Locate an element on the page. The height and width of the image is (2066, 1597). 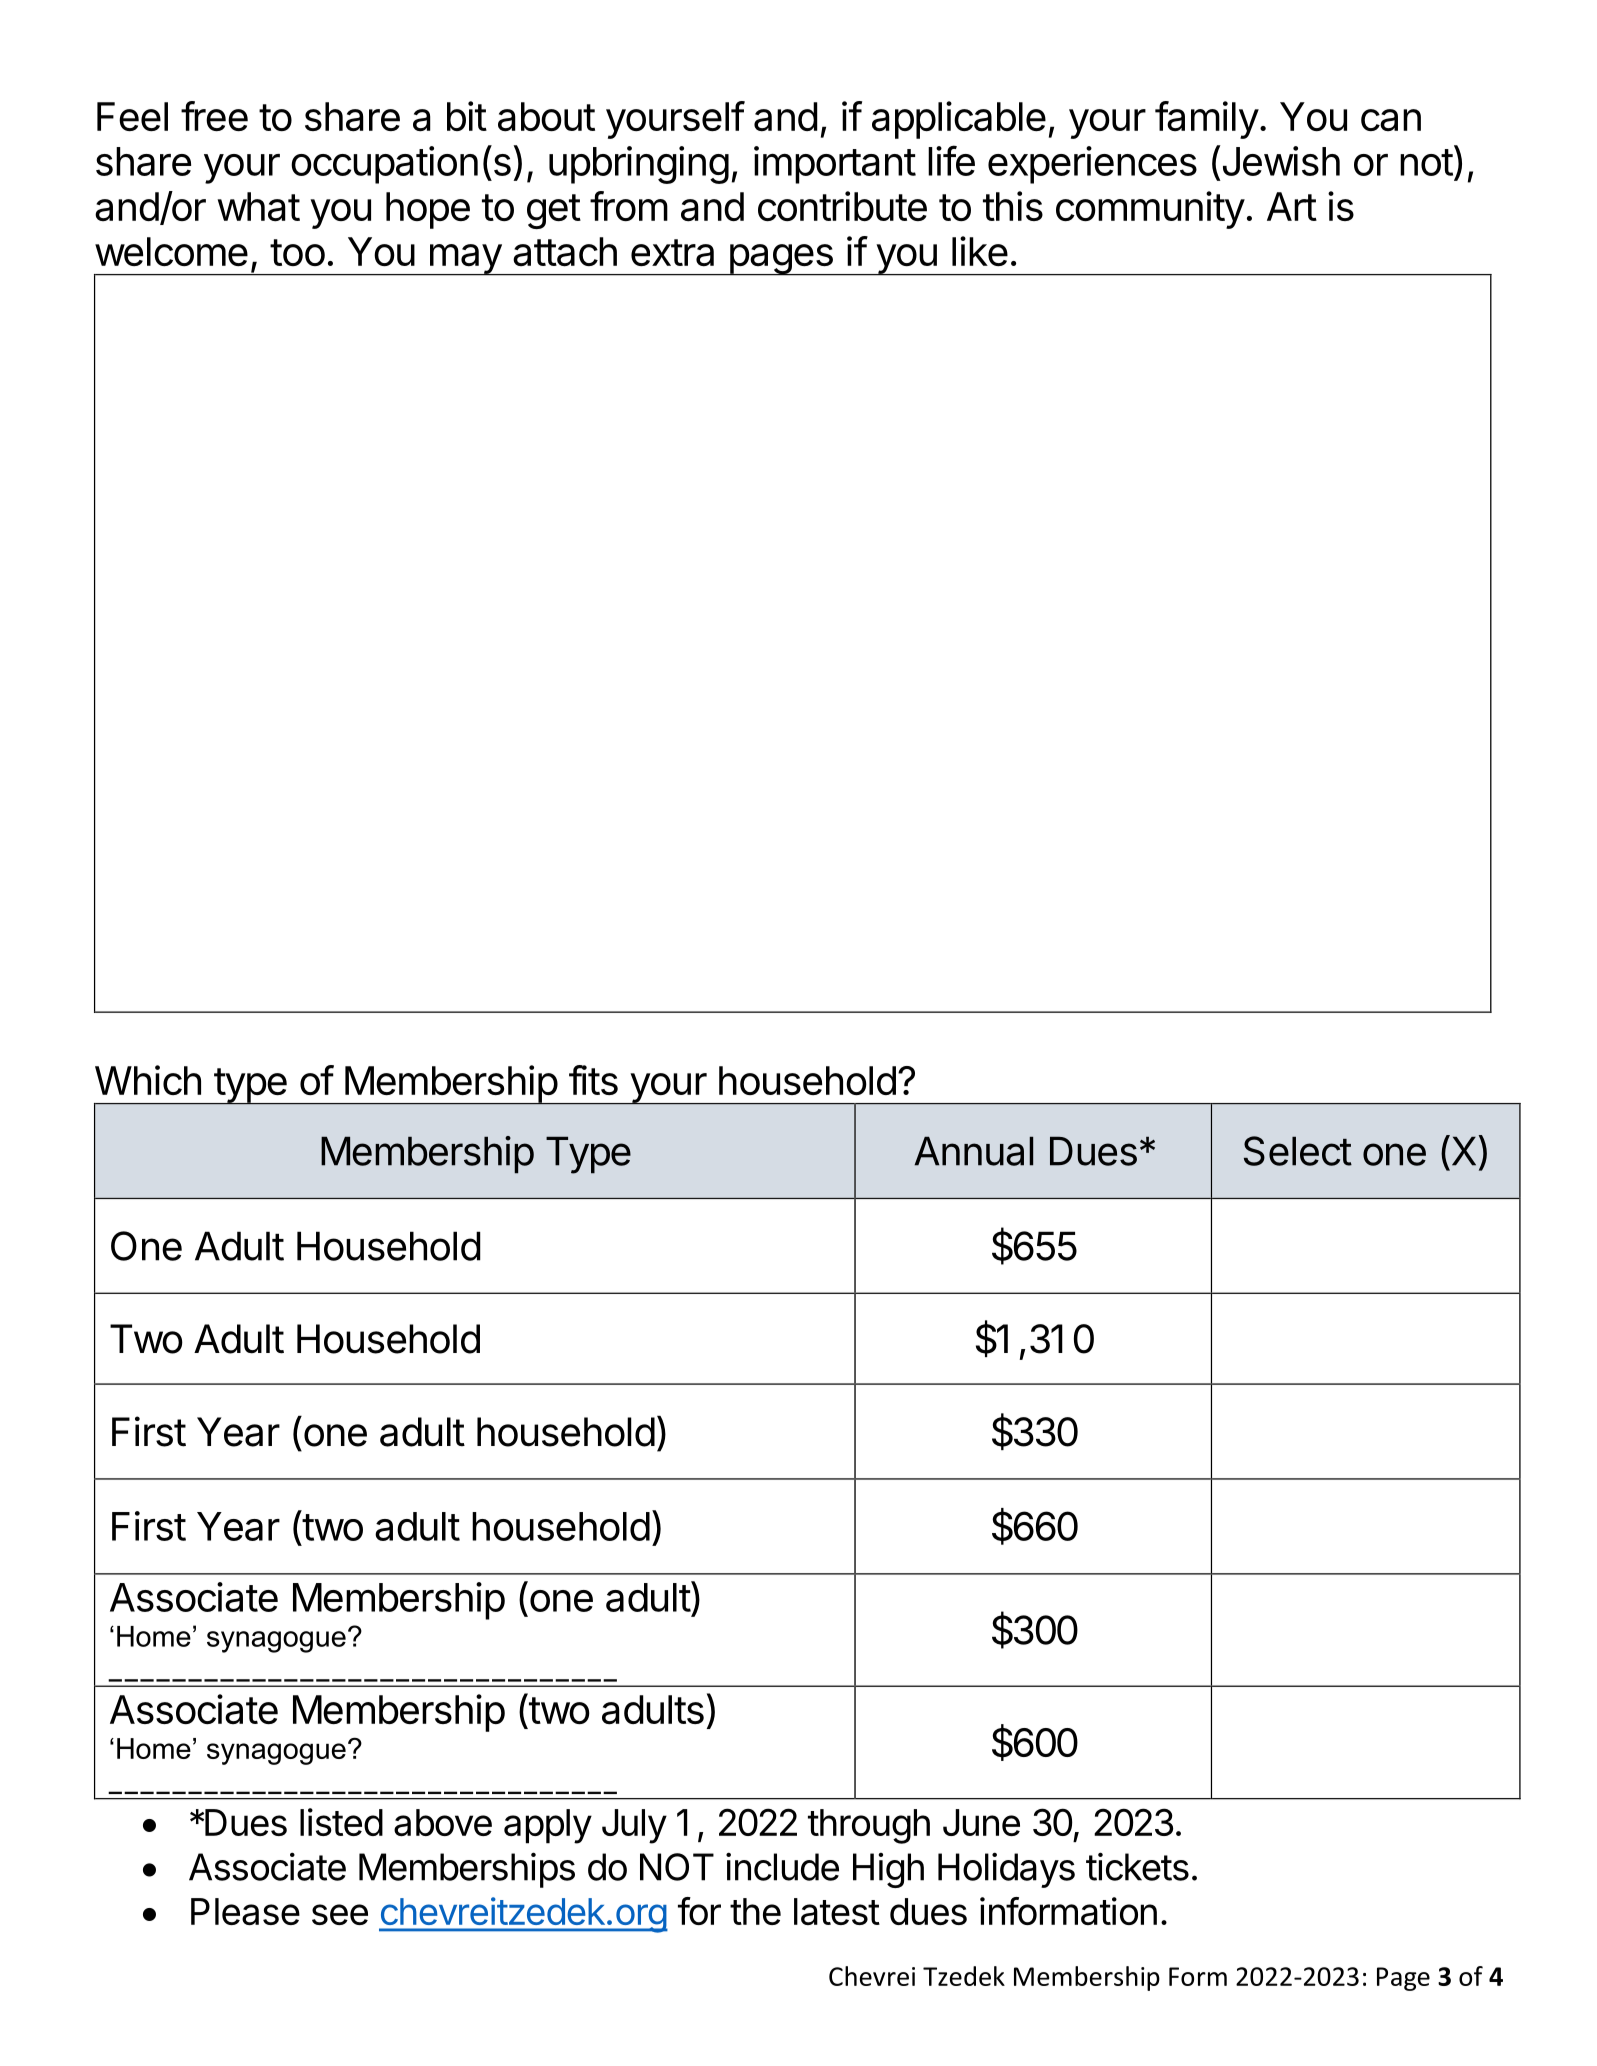
Which is located at coordinates (148, 1080).
